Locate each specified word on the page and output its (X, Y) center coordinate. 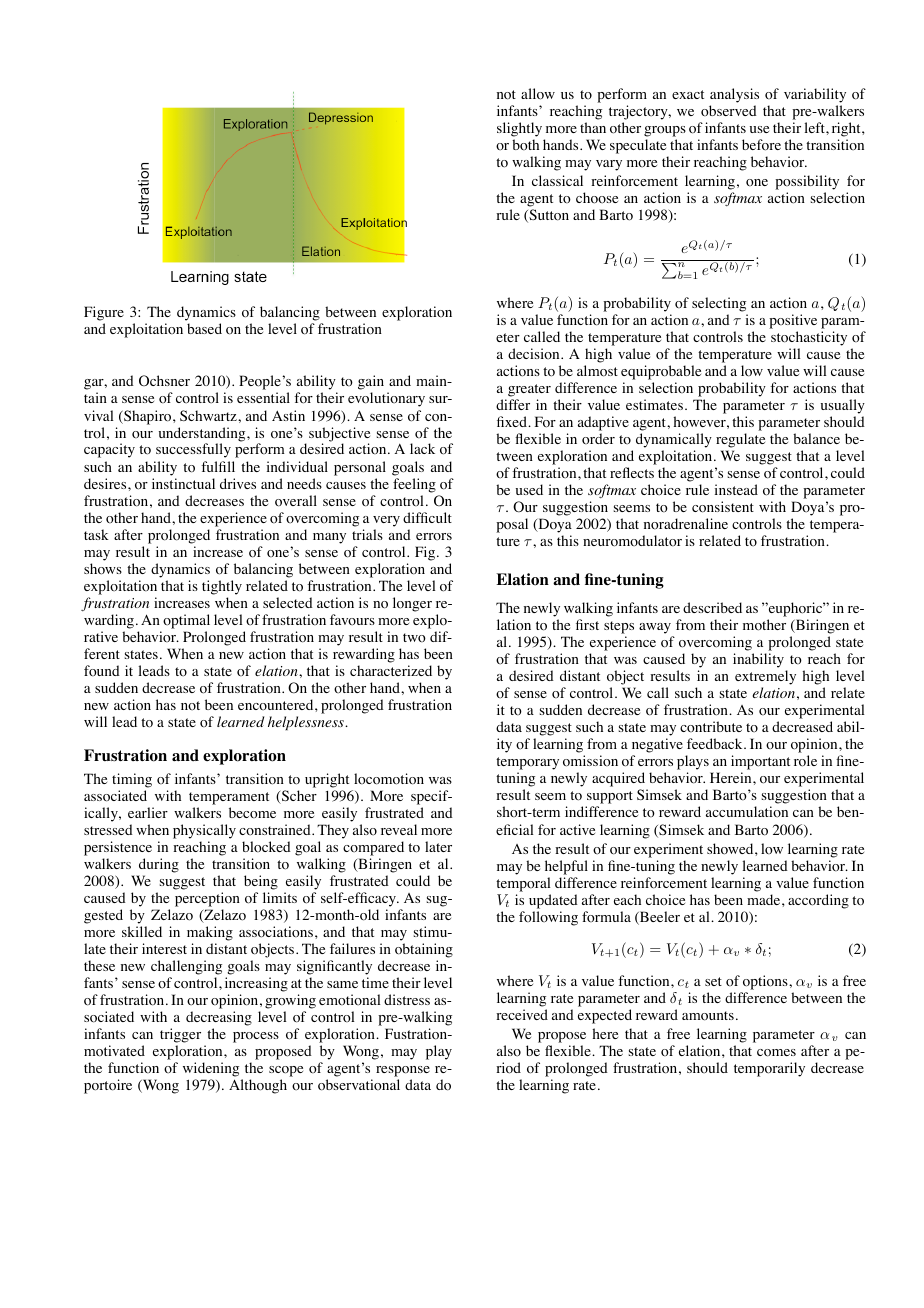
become (252, 813)
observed (729, 111)
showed (731, 849)
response (403, 1073)
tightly (222, 587)
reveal (399, 829)
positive (793, 321)
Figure (104, 313)
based (204, 328)
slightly (519, 129)
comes (776, 1053)
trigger (180, 1035)
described (712, 607)
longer (412, 604)
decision (535, 354)
